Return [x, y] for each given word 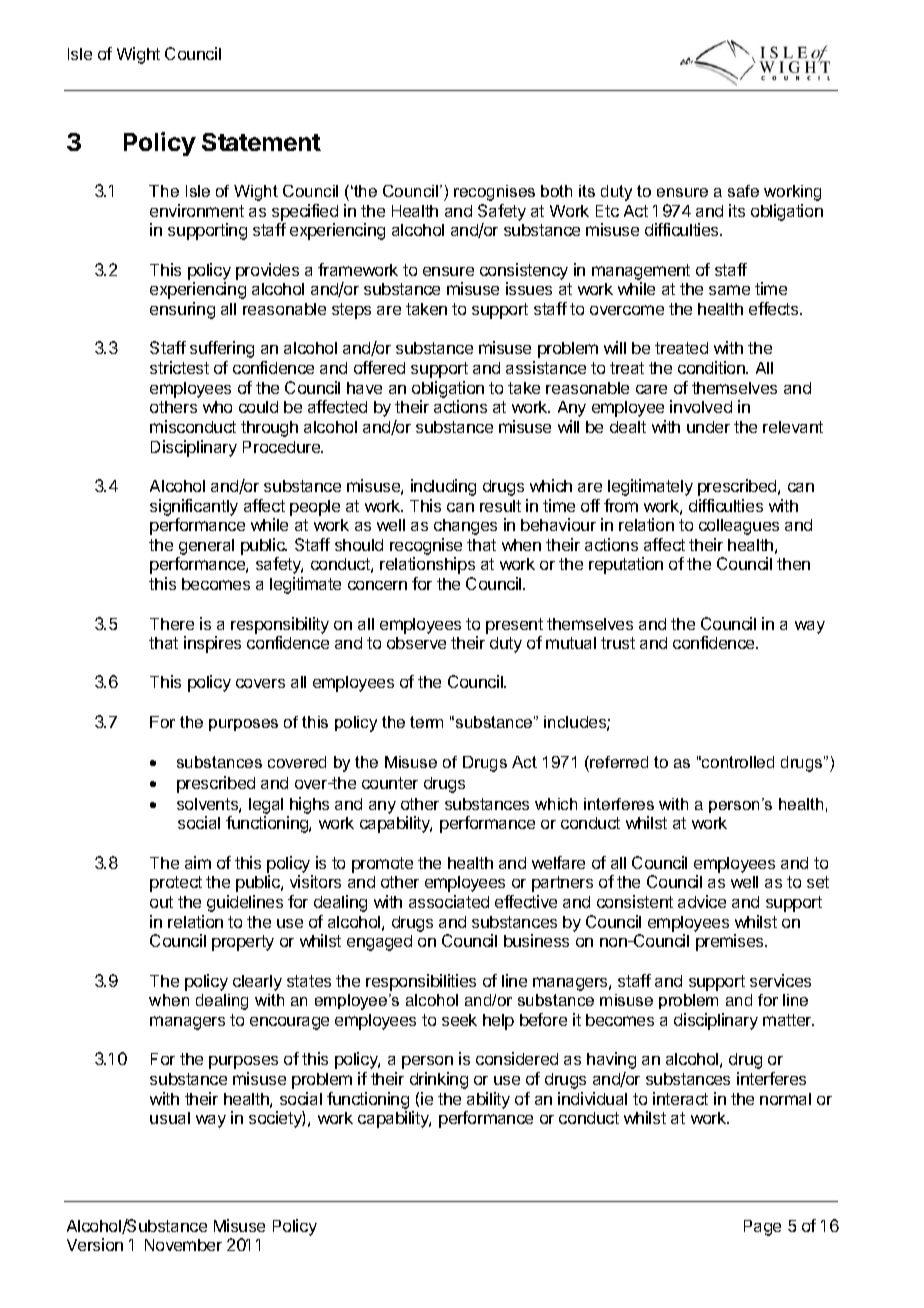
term [426, 722]
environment [197, 210]
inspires [212, 644]
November [183, 1245]
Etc [607, 211]
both [556, 191]
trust [618, 643]
